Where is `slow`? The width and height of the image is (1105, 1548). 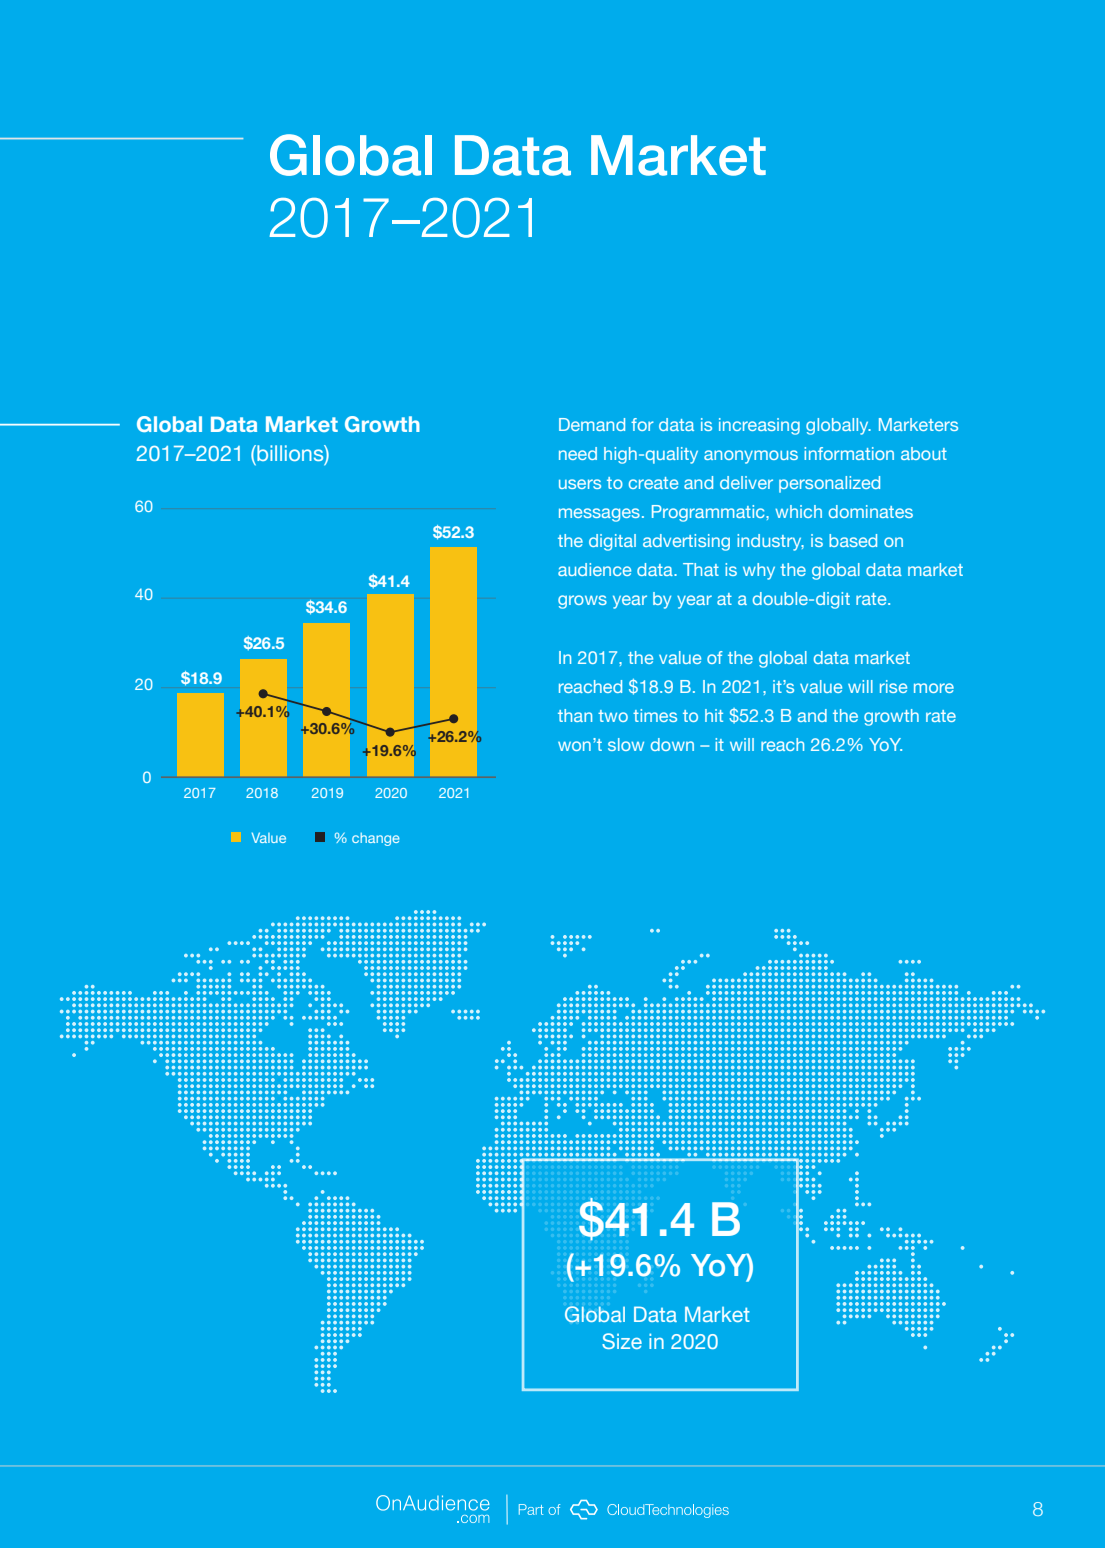 slow is located at coordinates (626, 744).
